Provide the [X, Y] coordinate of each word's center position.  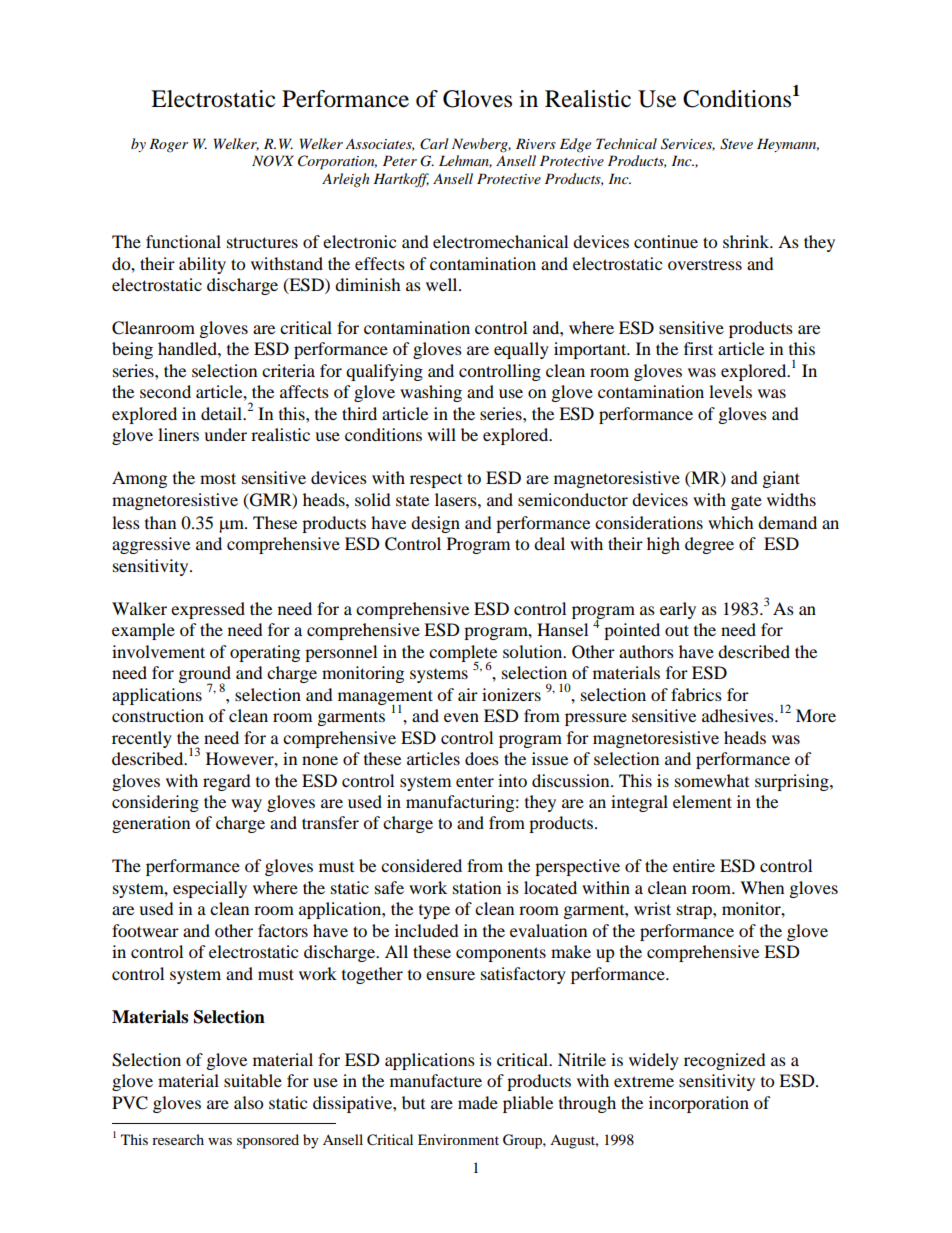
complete [463, 654]
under [225, 434]
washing [431, 393]
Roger [168, 145]
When [762, 887]
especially [210, 889]
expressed [208, 610]
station [477, 887]
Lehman [465, 161]
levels [730, 391]
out [677, 630]
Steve [736, 144]
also [248, 1102]
